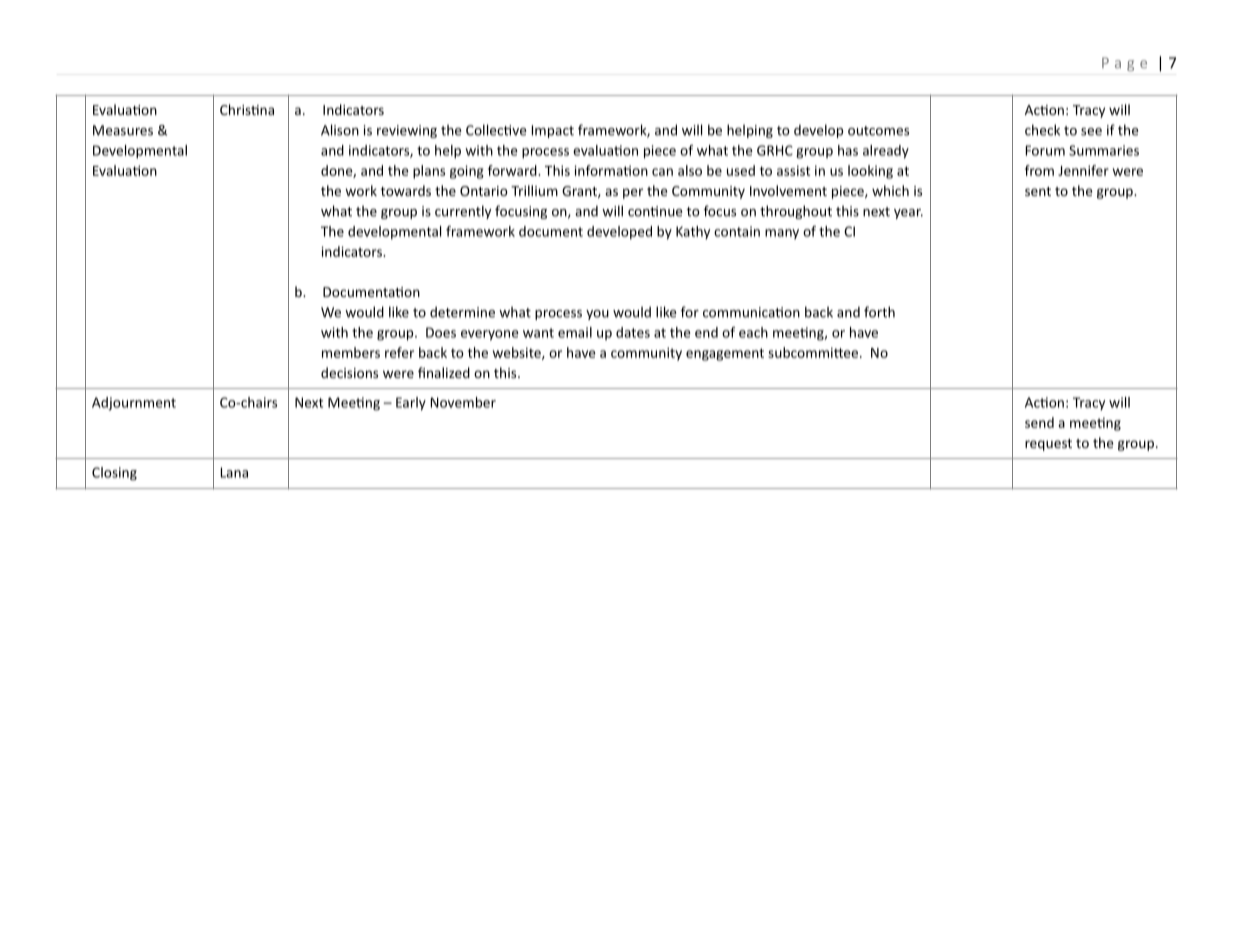 The height and width of the screenshot is (952, 1233). What do you see at coordinates (340, 130) in the screenshot?
I see `Alison` at bounding box center [340, 130].
